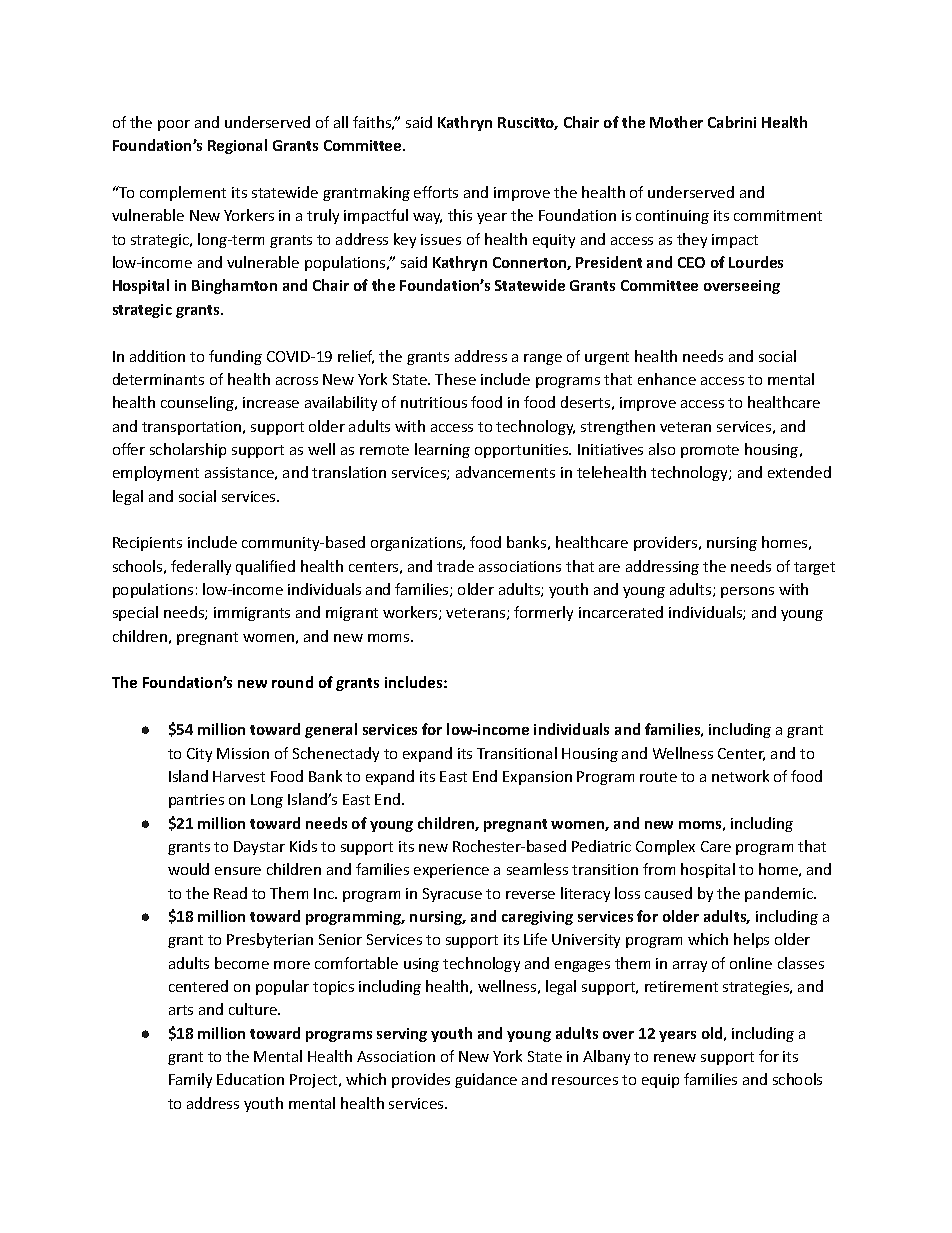  I want to click on efforts, so click(436, 192).
